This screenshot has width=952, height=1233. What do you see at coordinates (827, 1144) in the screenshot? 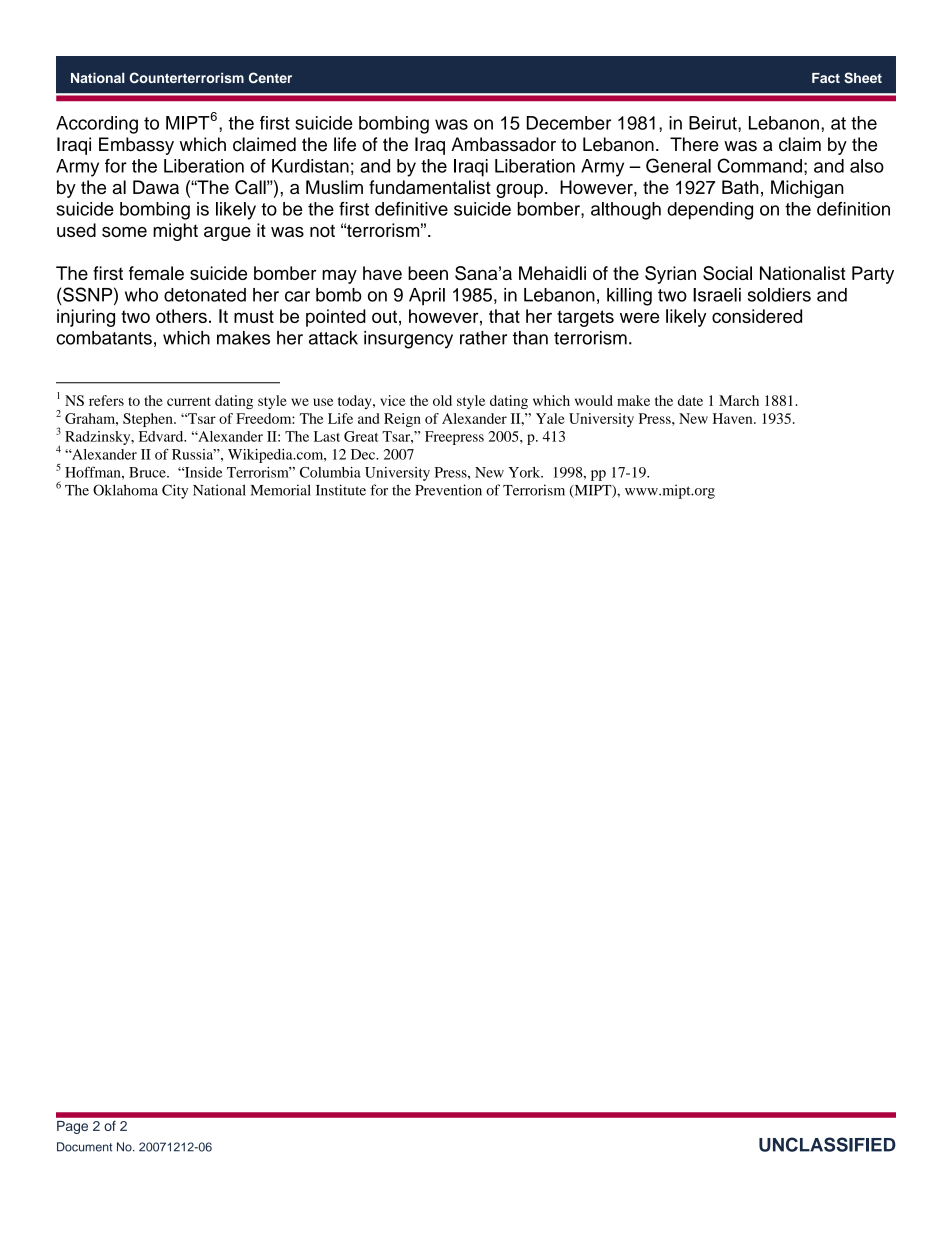
I see `UNCLASSIFIED` at bounding box center [827, 1144].
